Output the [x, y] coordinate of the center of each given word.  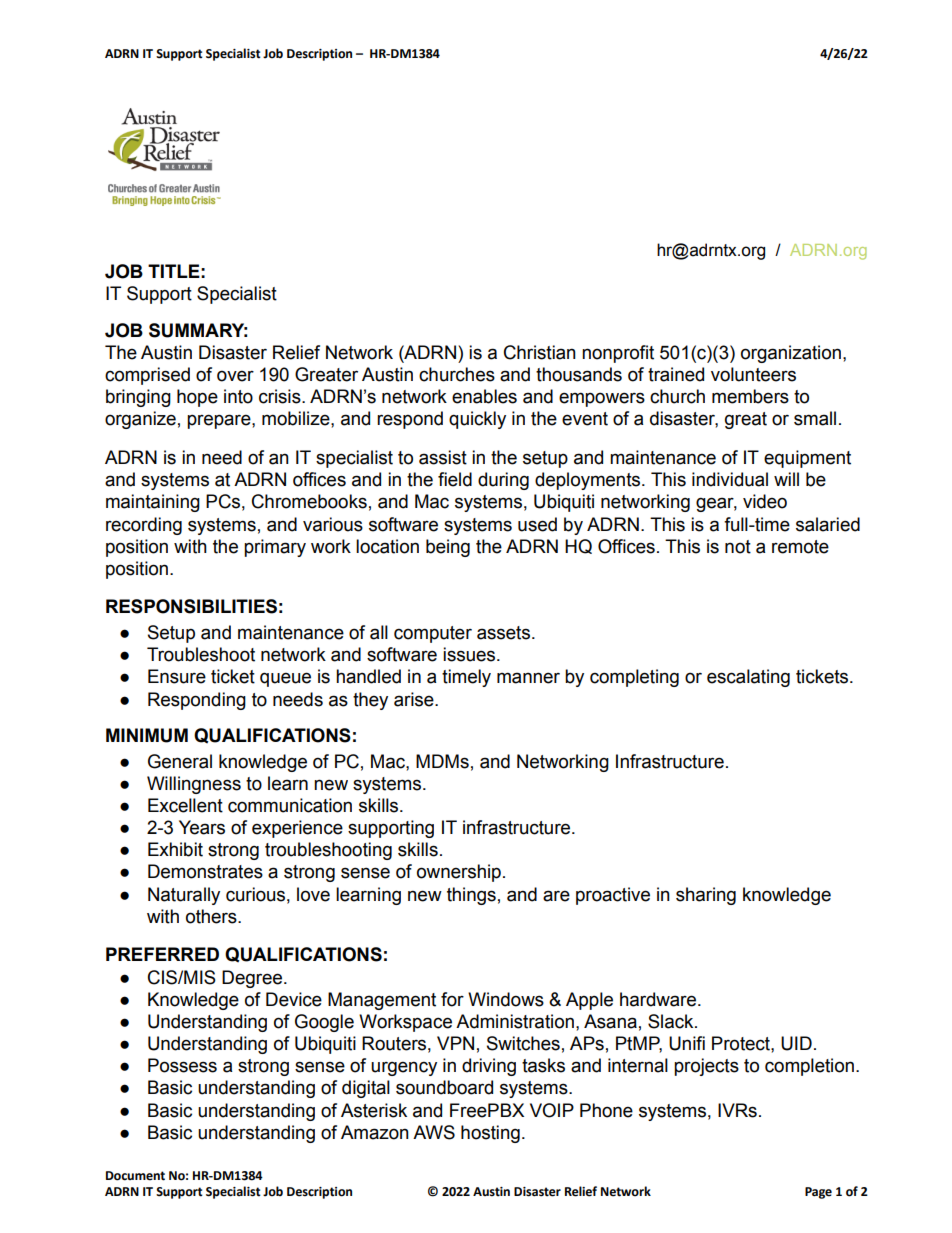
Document [135, 1176]
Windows [506, 999]
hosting [490, 1134]
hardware [659, 999]
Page [818, 1193]
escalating [748, 678]
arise [415, 699]
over [235, 376]
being [448, 548]
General [180, 761]
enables [484, 396]
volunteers [753, 374]
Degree [252, 979]
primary [275, 548]
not [738, 547]
